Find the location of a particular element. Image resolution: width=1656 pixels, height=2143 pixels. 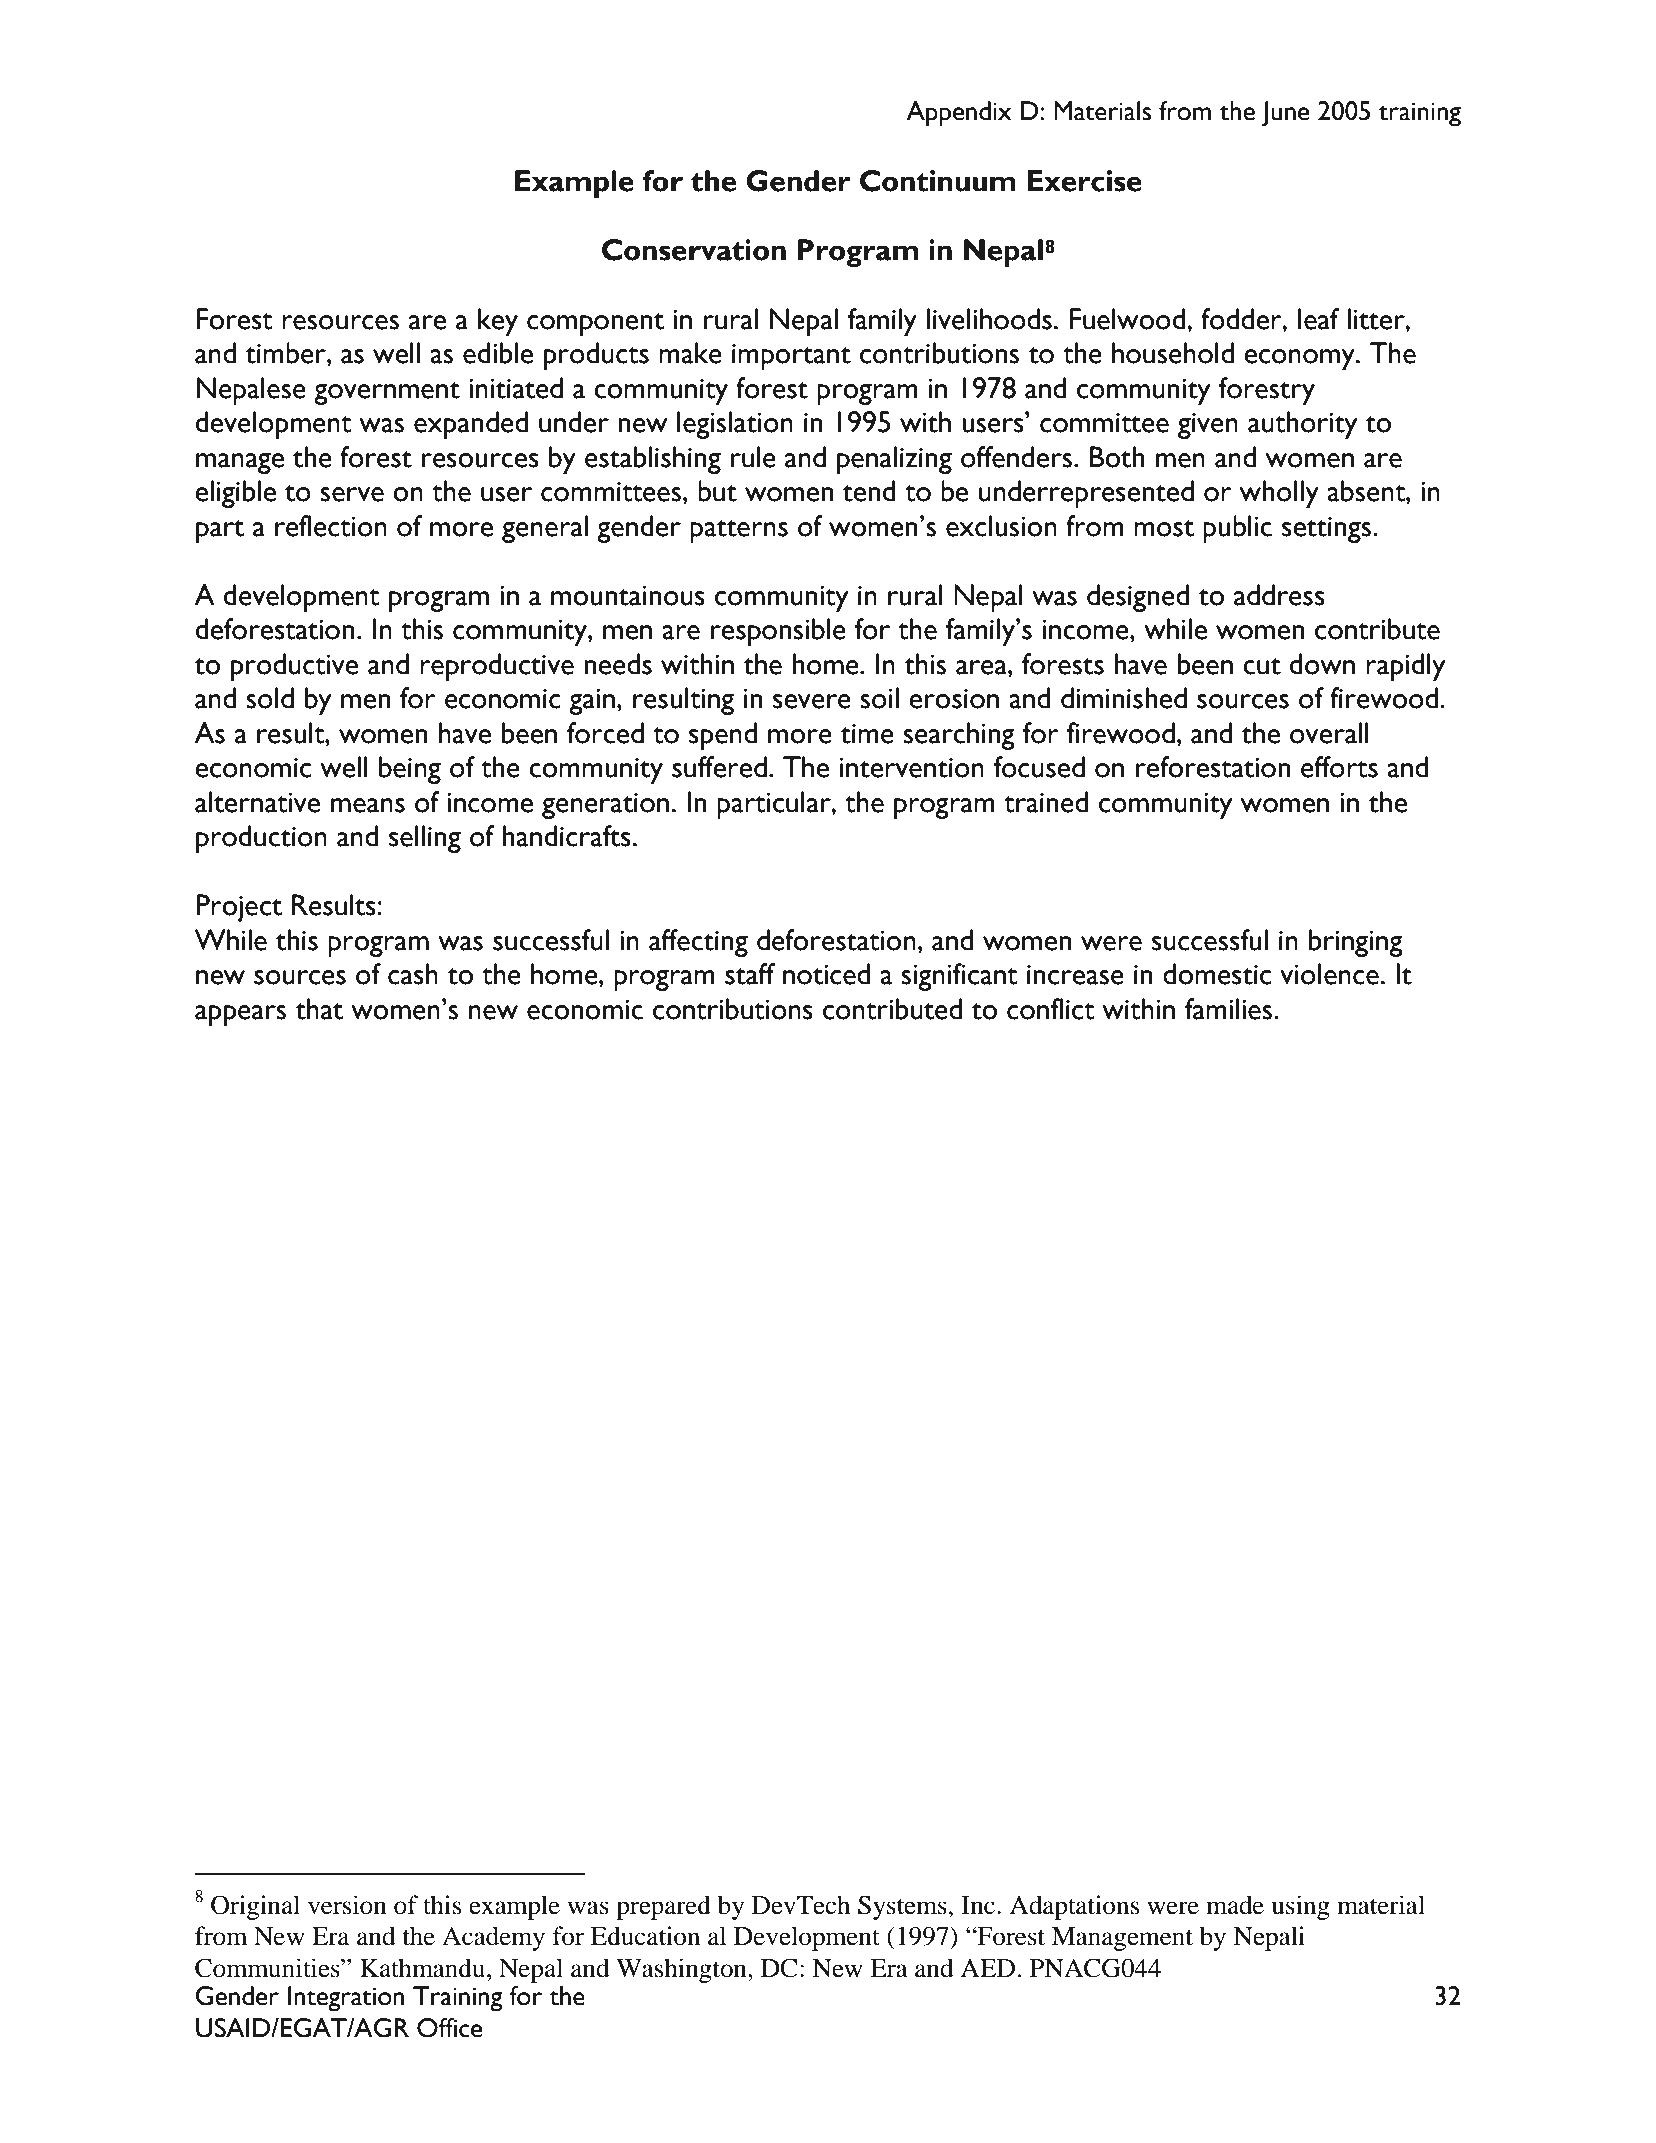

that is located at coordinates (319, 1009).
